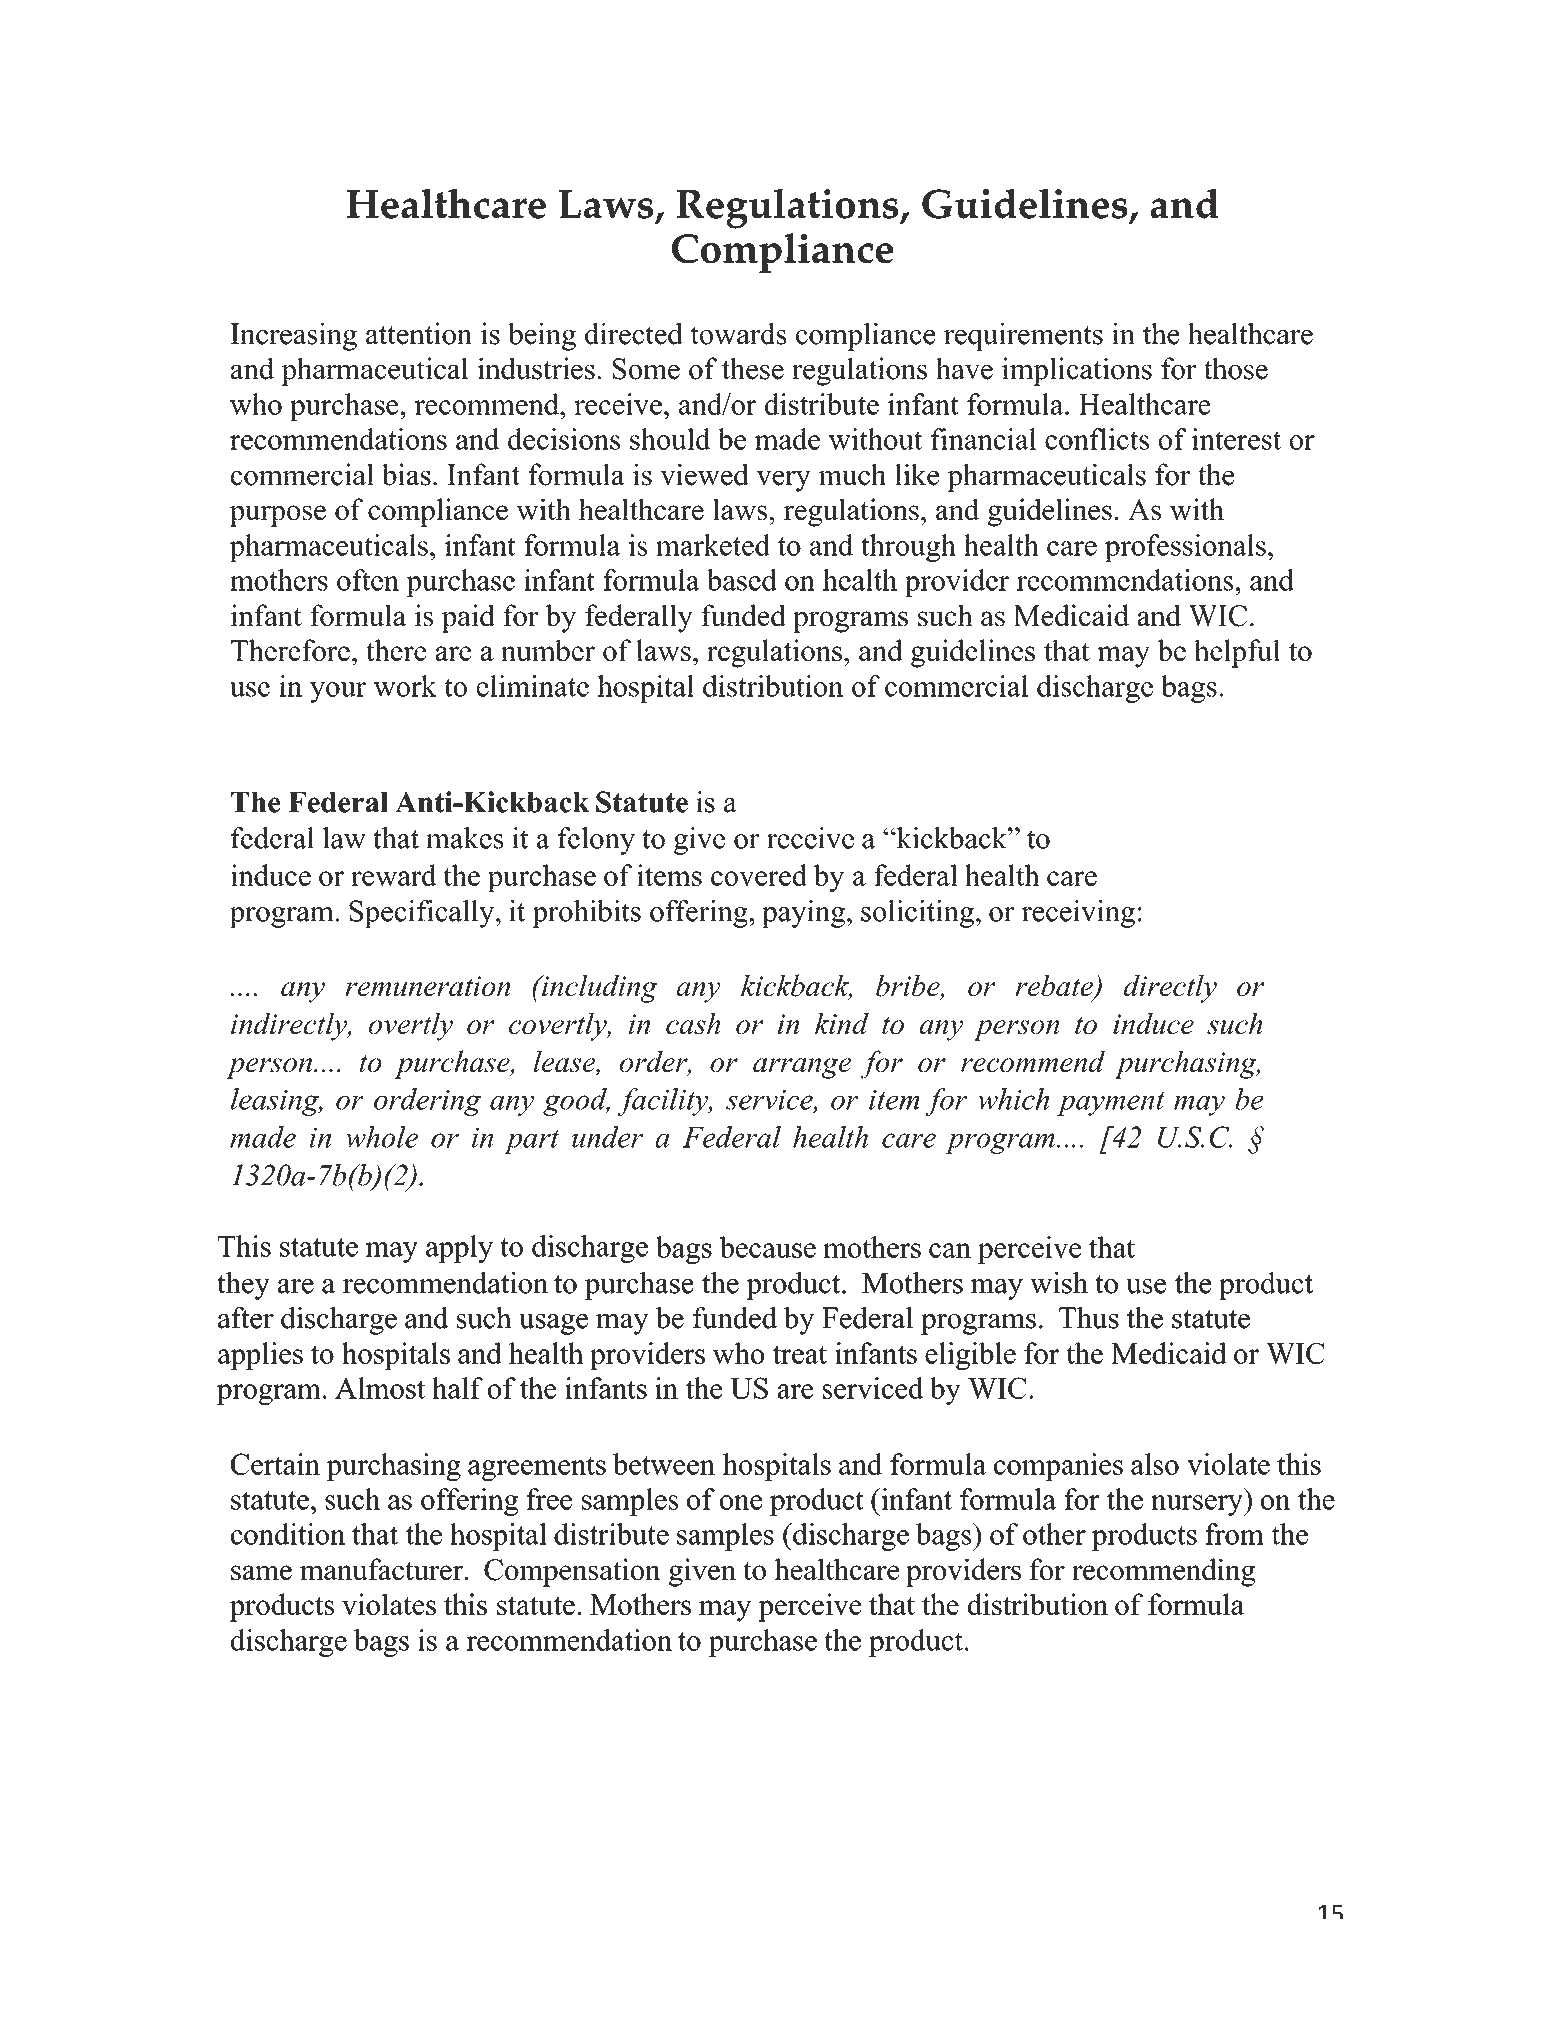 The height and width of the document is (2022, 1562). Describe the element at coordinates (419, 333) in the document. I see `attention` at that location.
